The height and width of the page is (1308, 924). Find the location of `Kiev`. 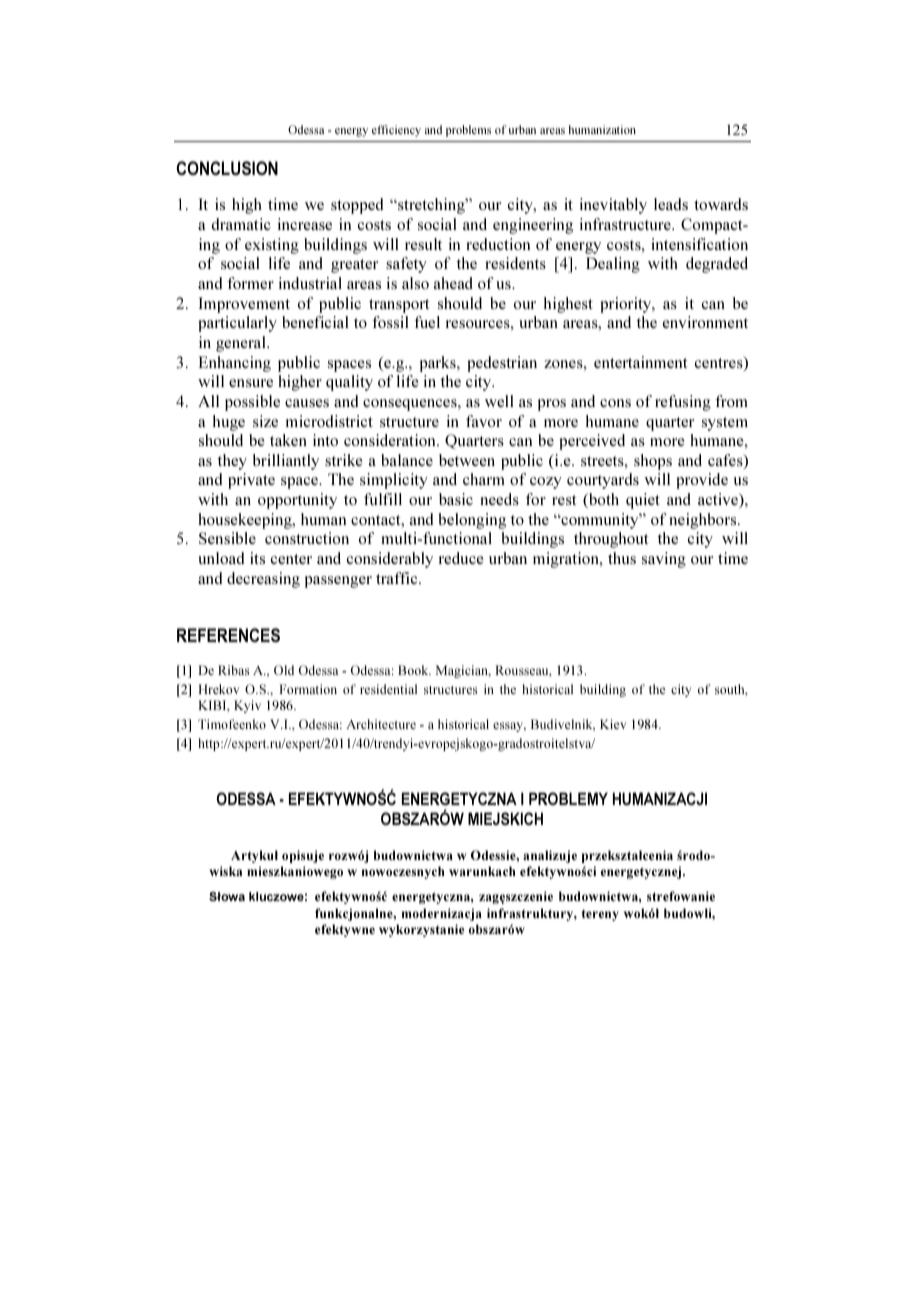

Kiev is located at coordinates (613, 724).
